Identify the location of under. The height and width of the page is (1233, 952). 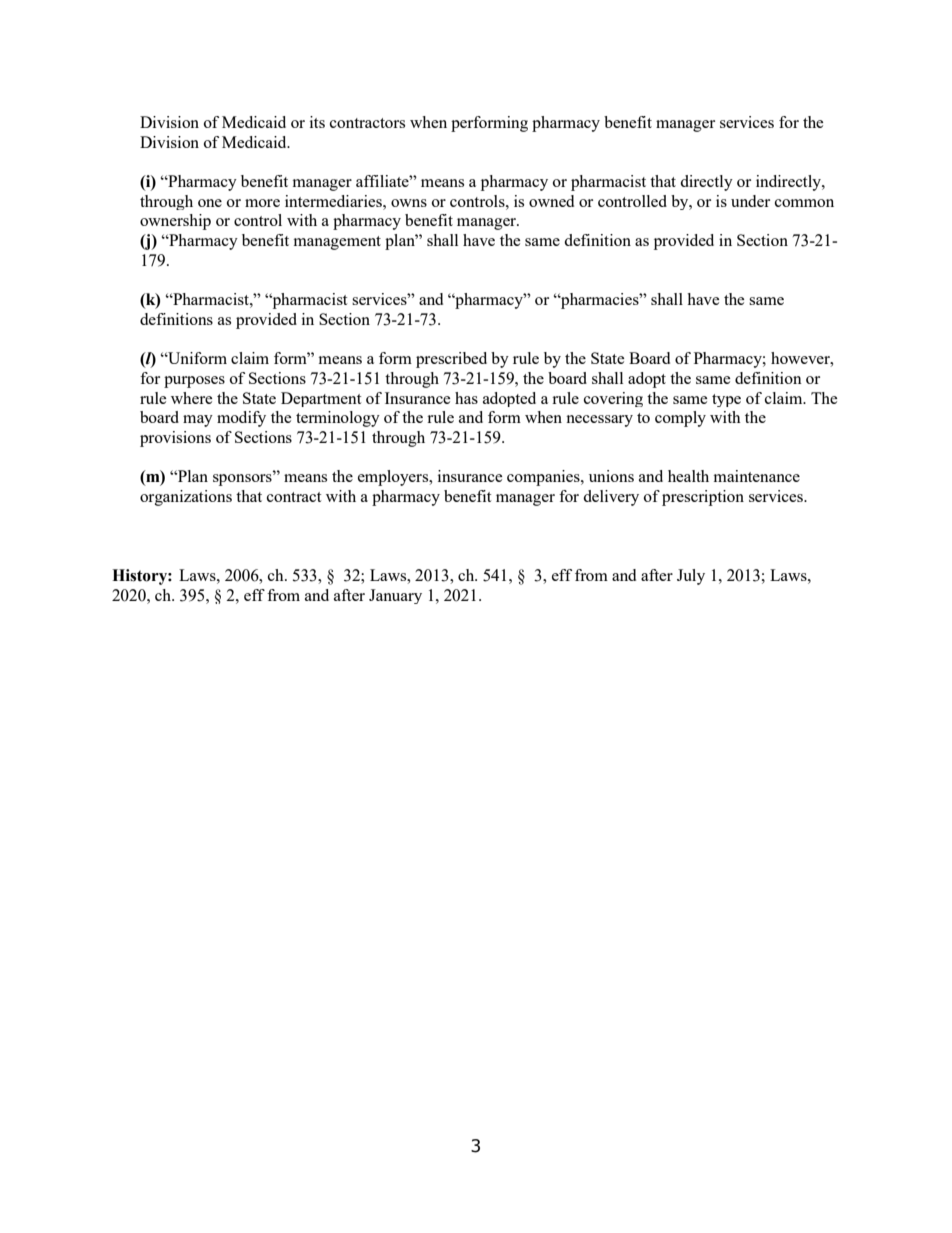
(750, 201).
